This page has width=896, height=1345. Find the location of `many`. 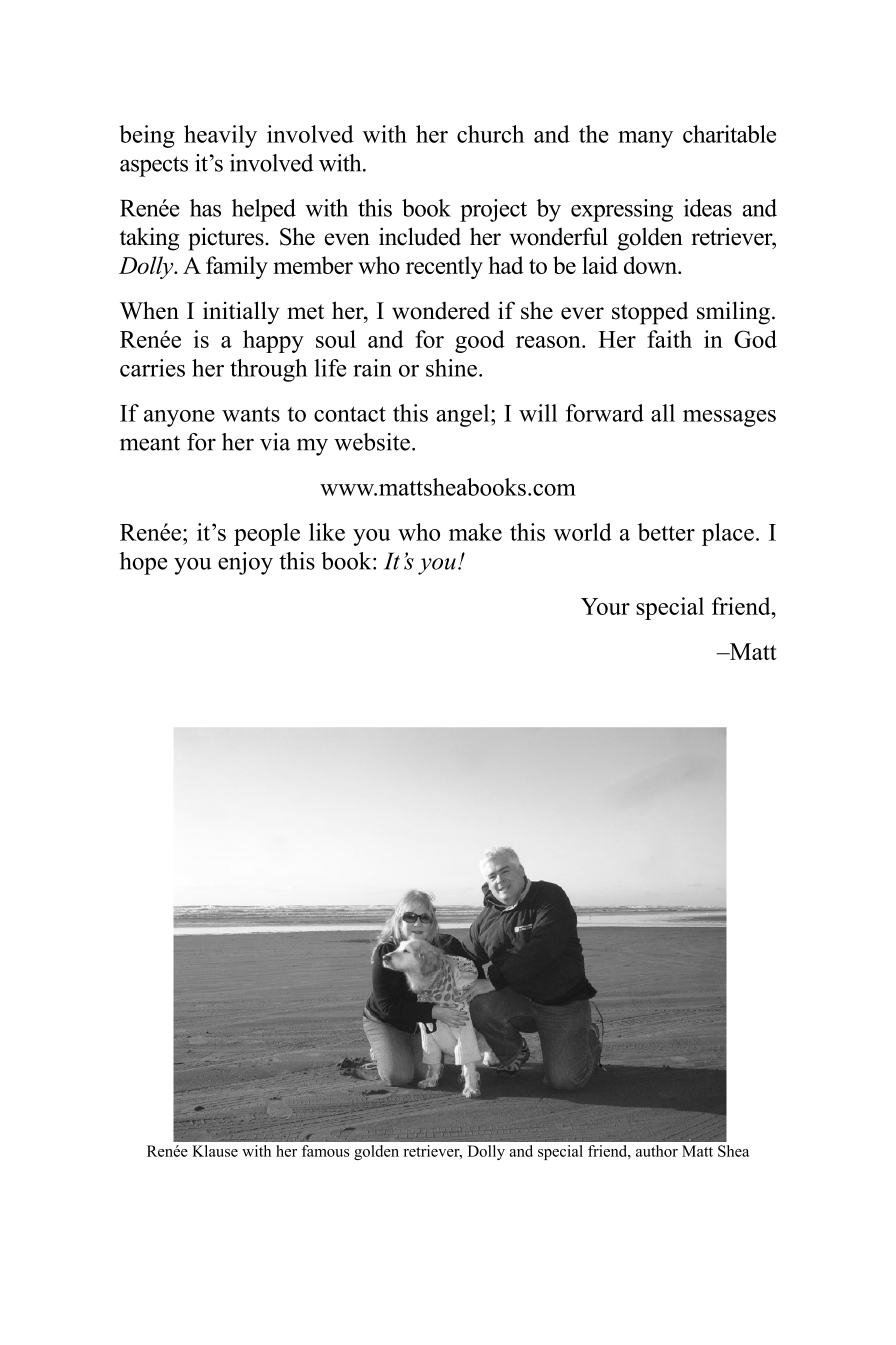

many is located at coordinates (645, 139).
